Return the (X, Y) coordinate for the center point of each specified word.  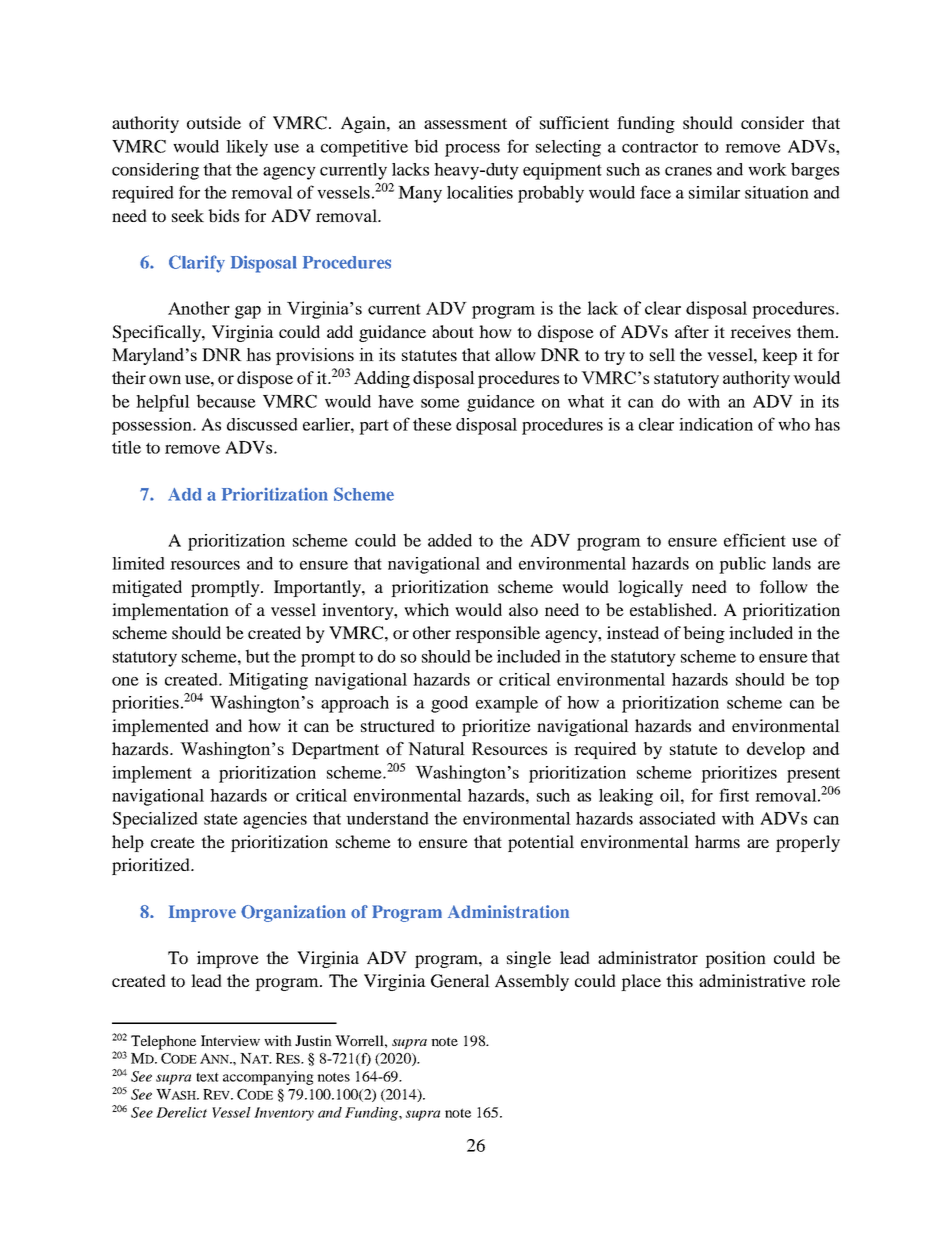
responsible (497, 634)
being (704, 634)
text (207, 1077)
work (767, 169)
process (472, 150)
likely (247, 148)
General (460, 981)
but (257, 656)
